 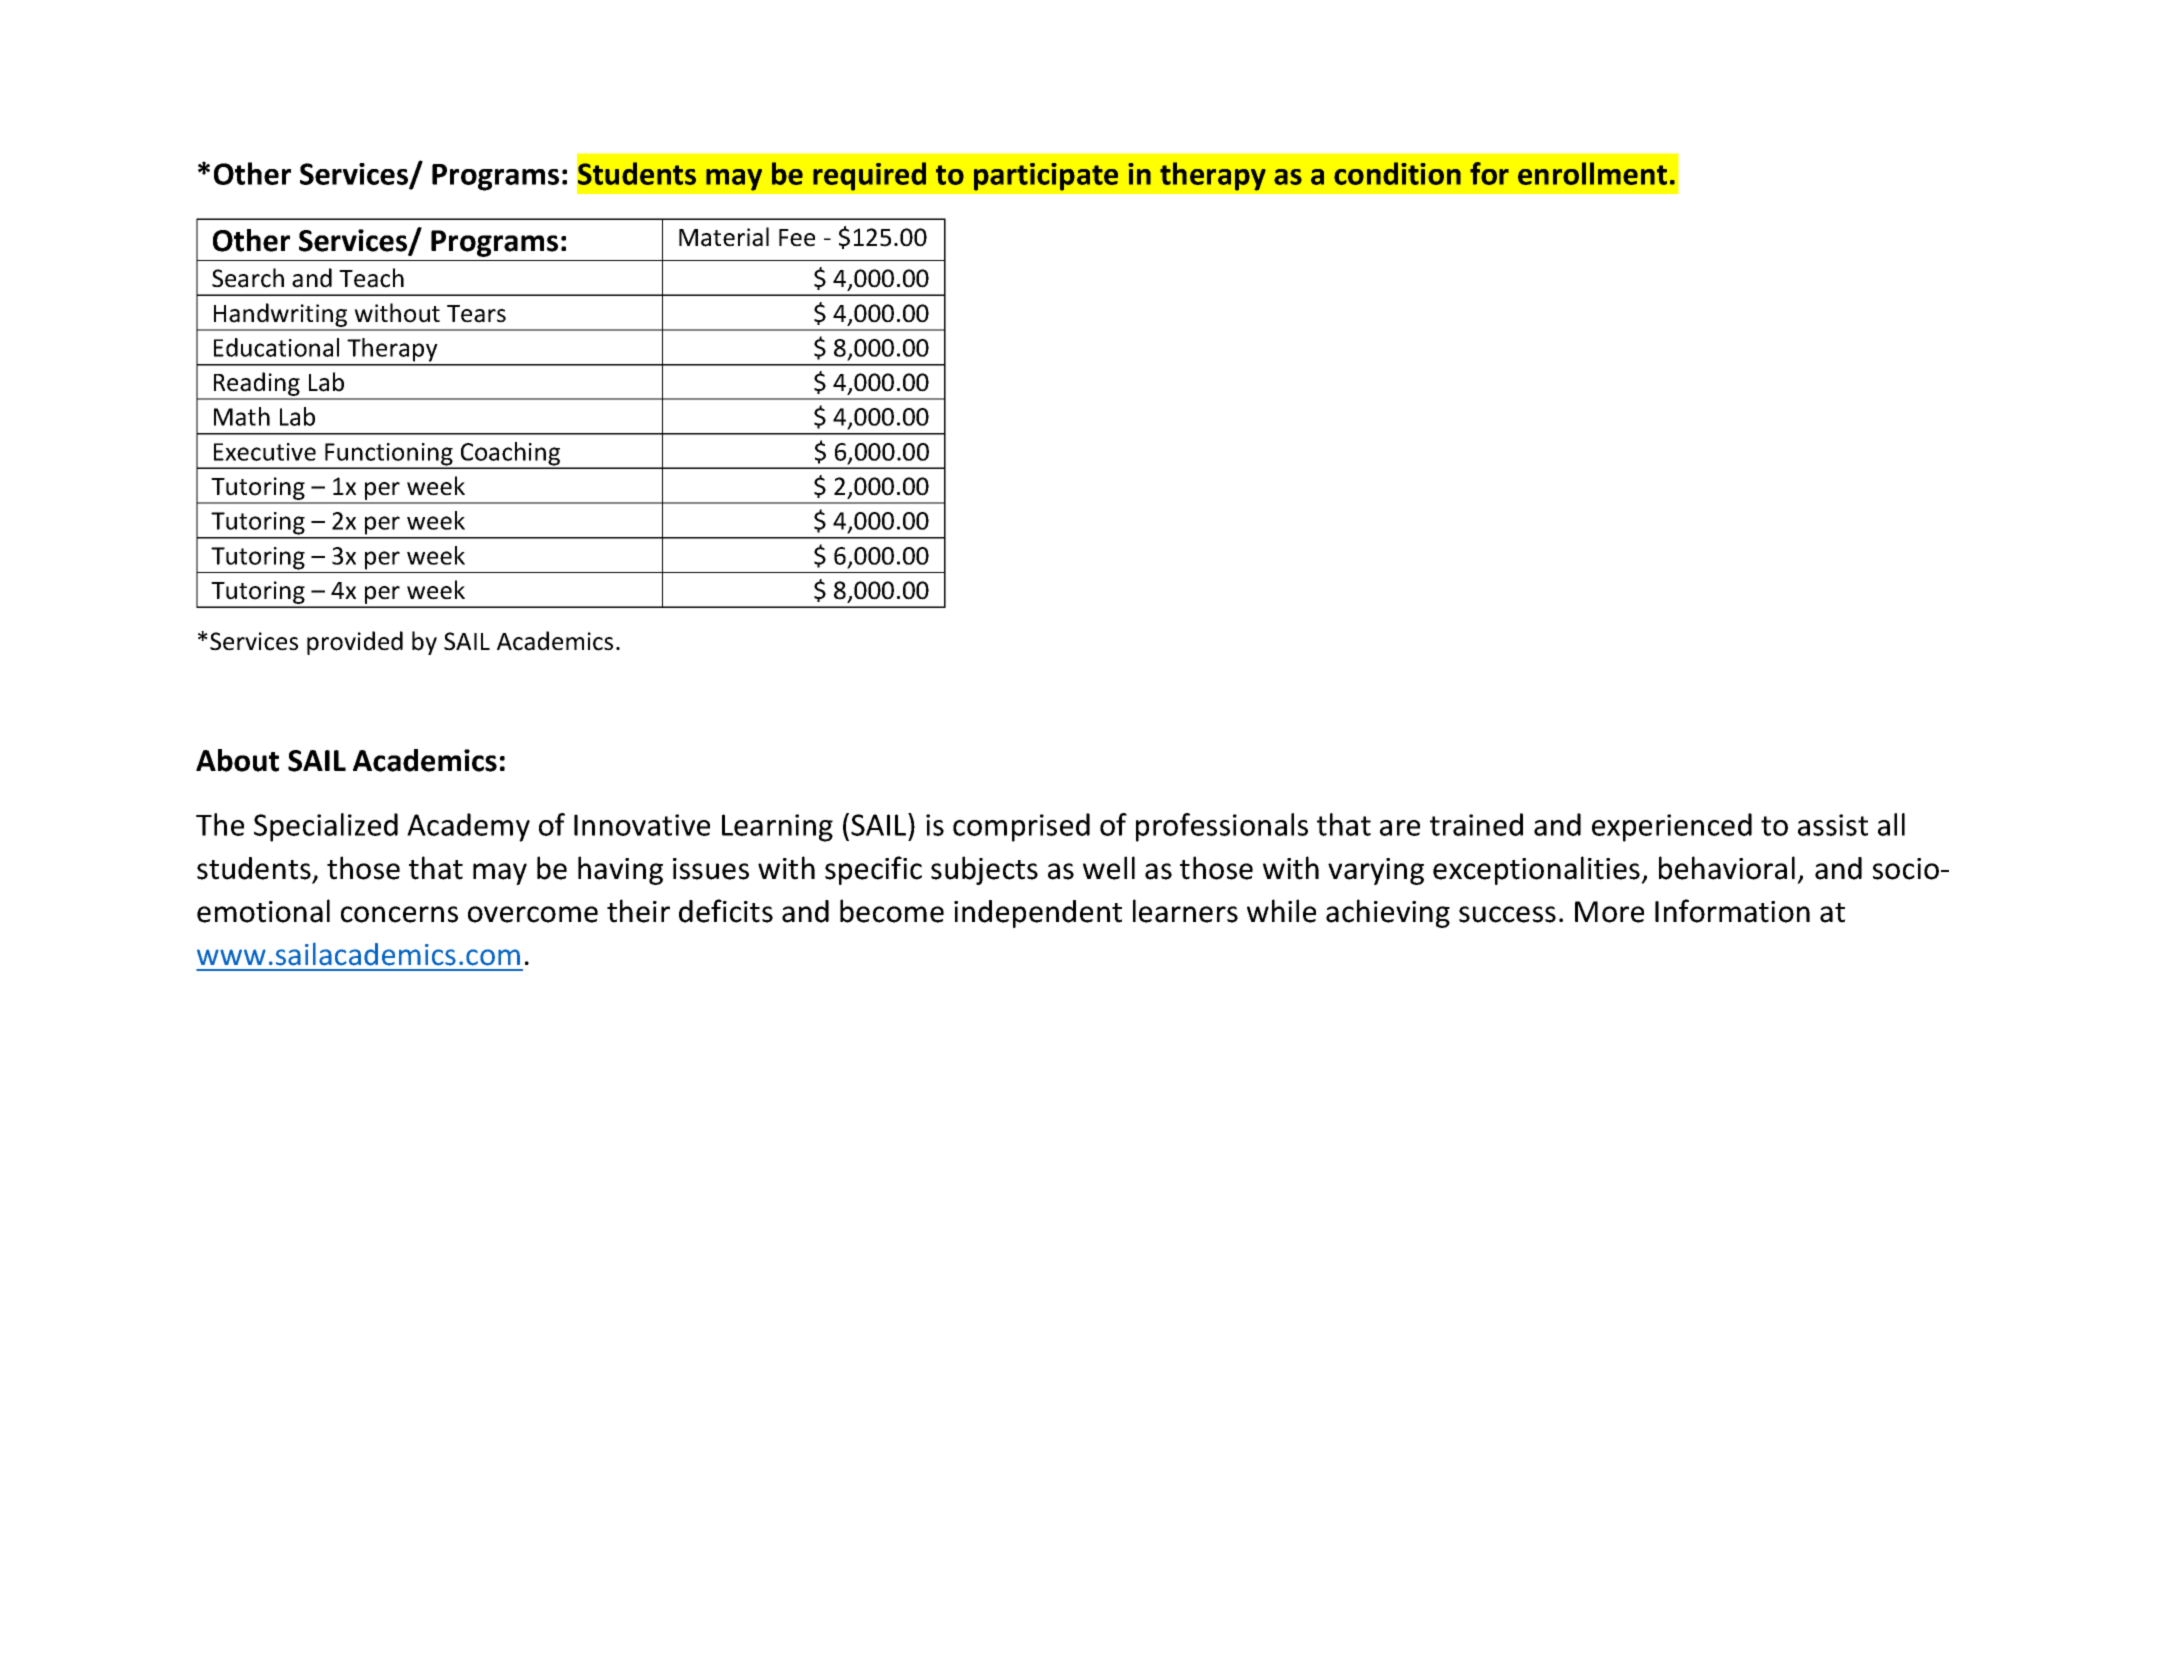 I want to click on Information, so click(x=1732, y=911).
